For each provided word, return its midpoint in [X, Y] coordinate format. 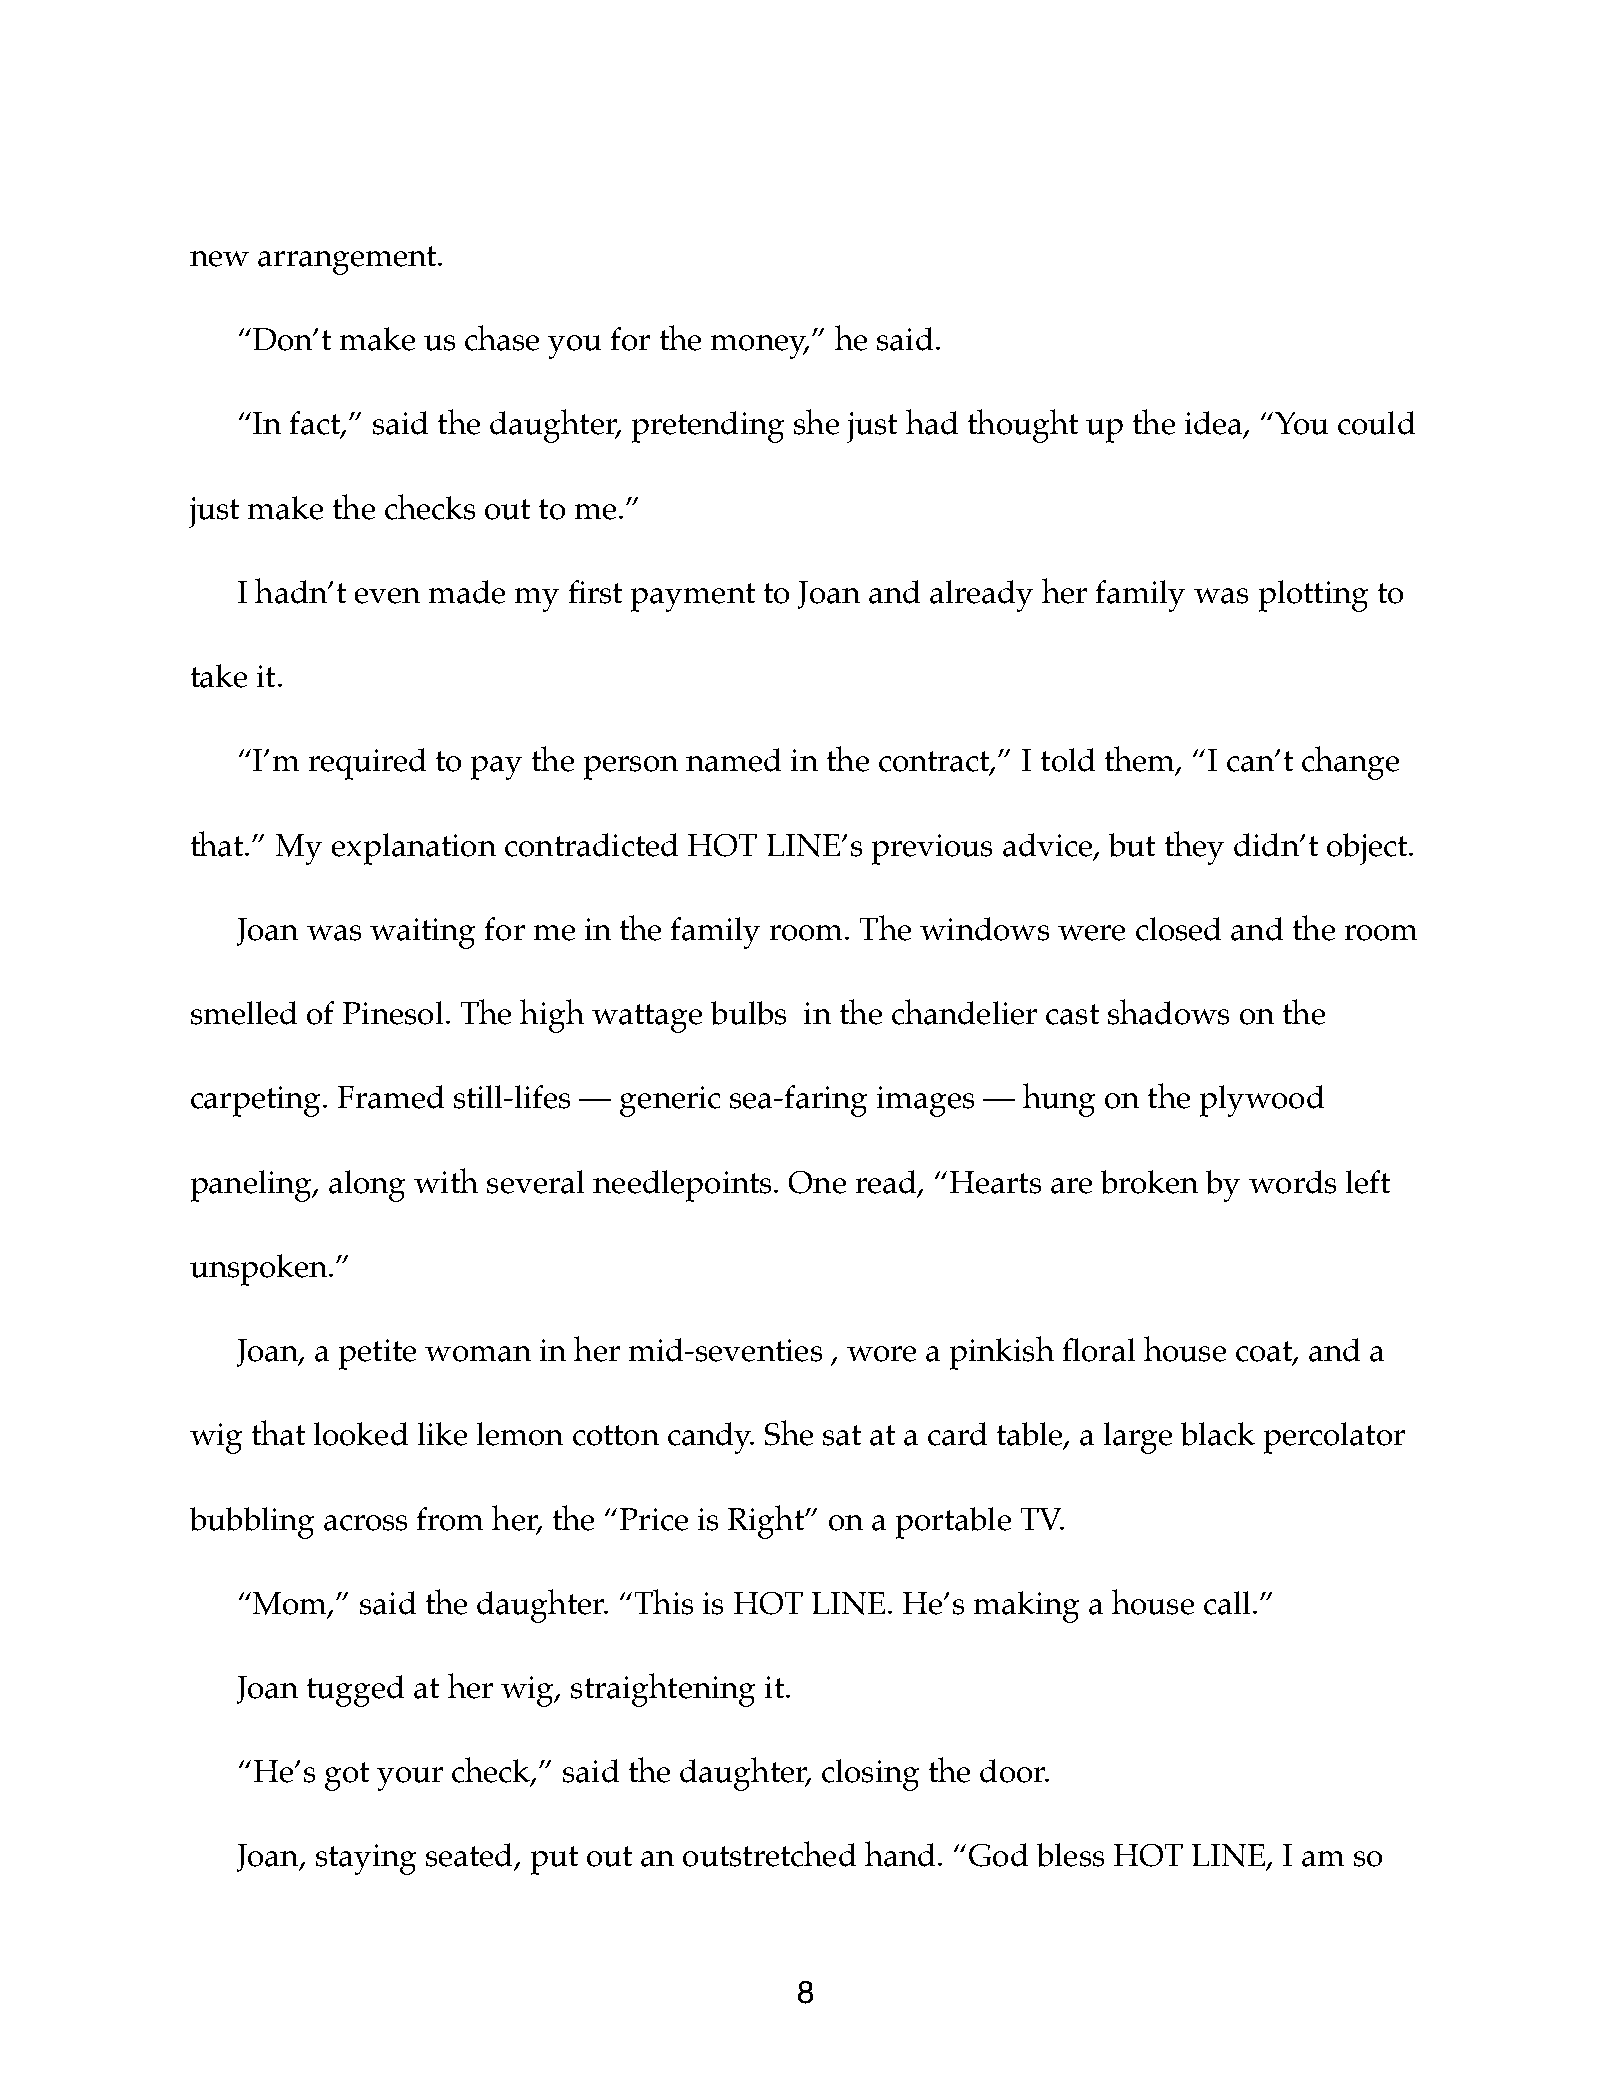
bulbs [748, 1013]
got [347, 1776]
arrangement [348, 260]
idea [1215, 424]
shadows [1168, 1012]
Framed [391, 1097]
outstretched [769, 1854]
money [760, 347]
